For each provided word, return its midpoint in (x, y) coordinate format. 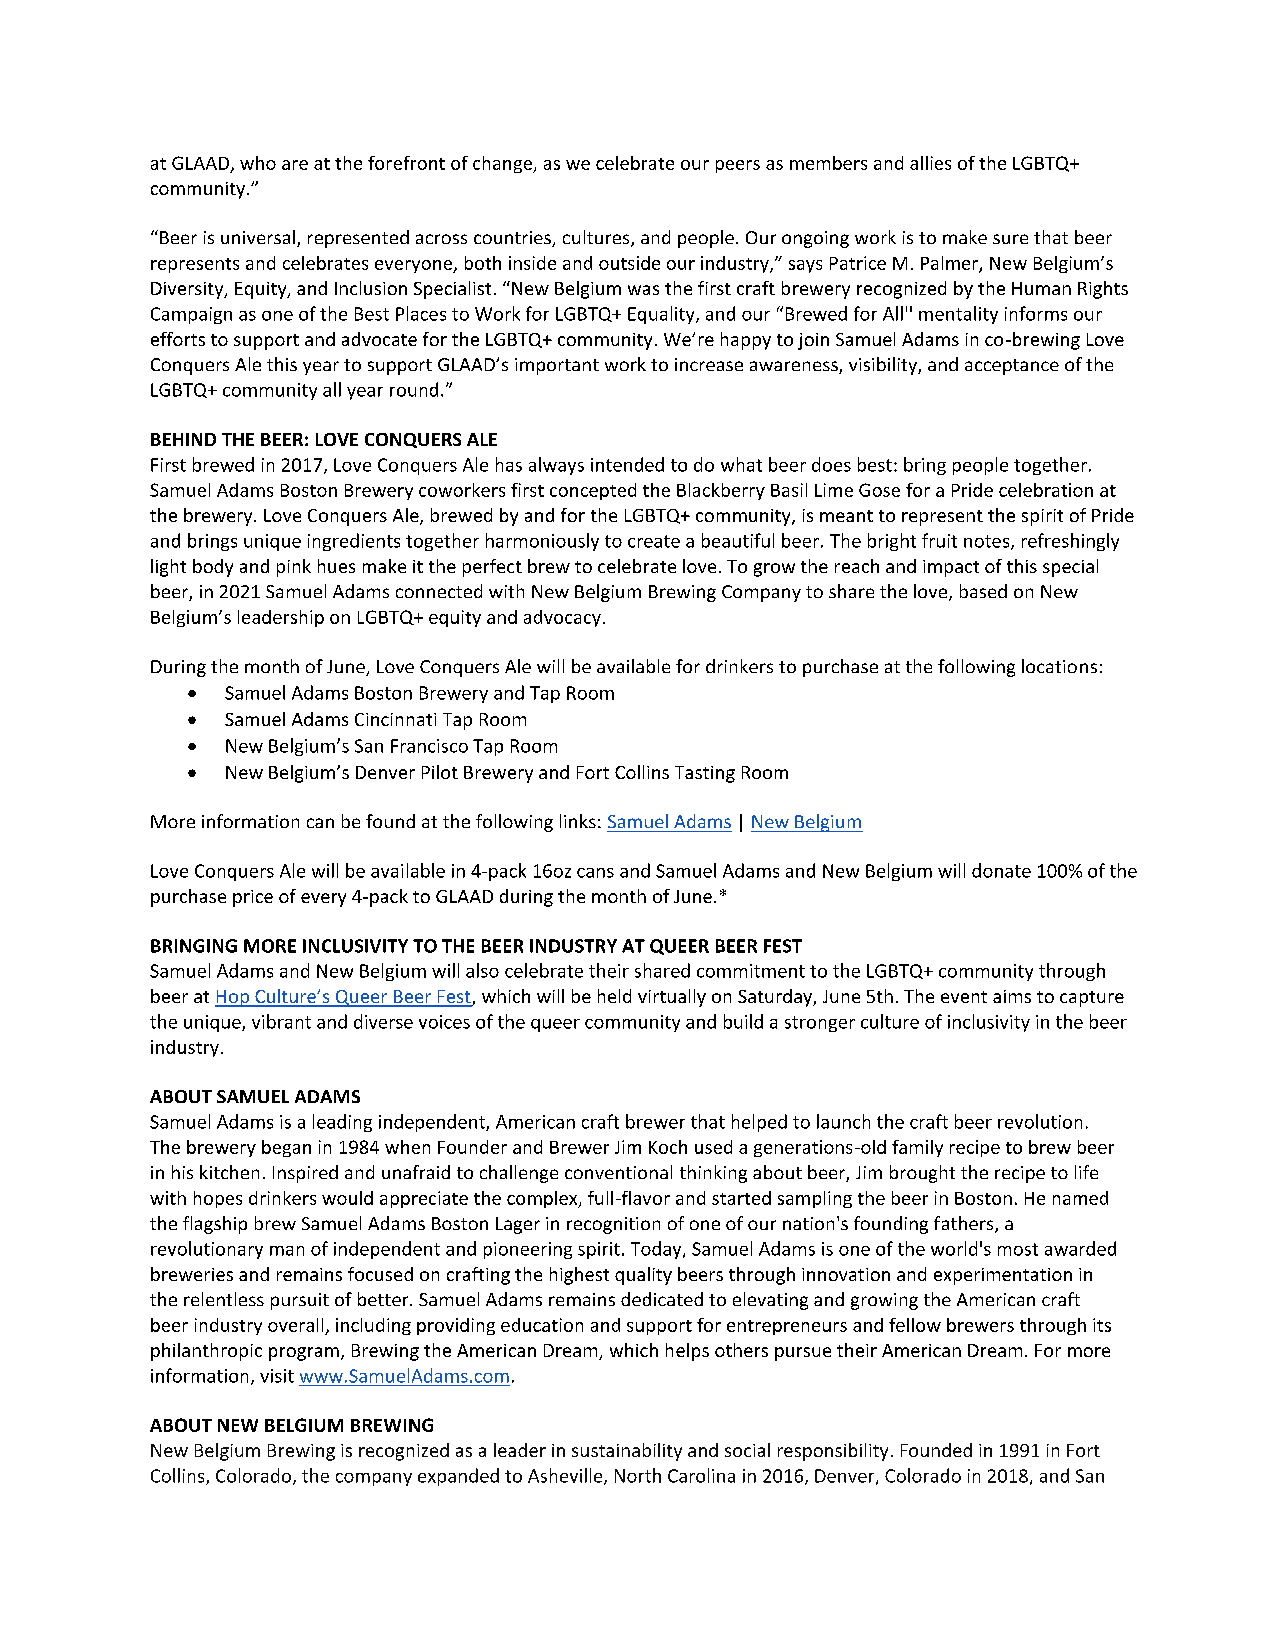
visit (277, 1376)
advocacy (562, 618)
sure (1010, 239)
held (614, 996)
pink (294, 568)
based (983, 591)
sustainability (627, 1452)
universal (258, 237)
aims (1012, 996)
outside (629, 263)
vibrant (281, 1021)
